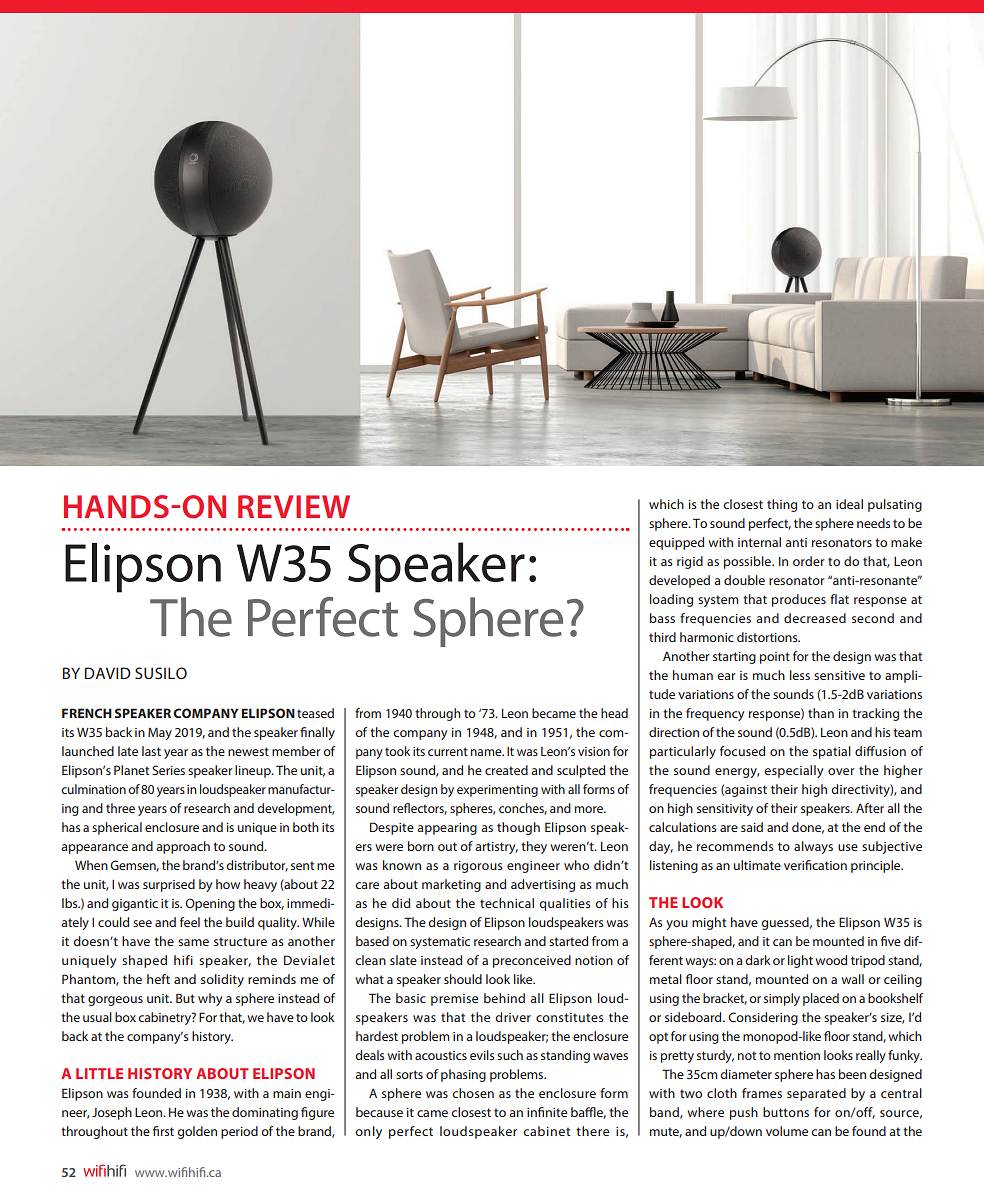 This image has width=984, height=1204. Describe the element at coordinates (752, 827) in the image. I see `said` at that location.
